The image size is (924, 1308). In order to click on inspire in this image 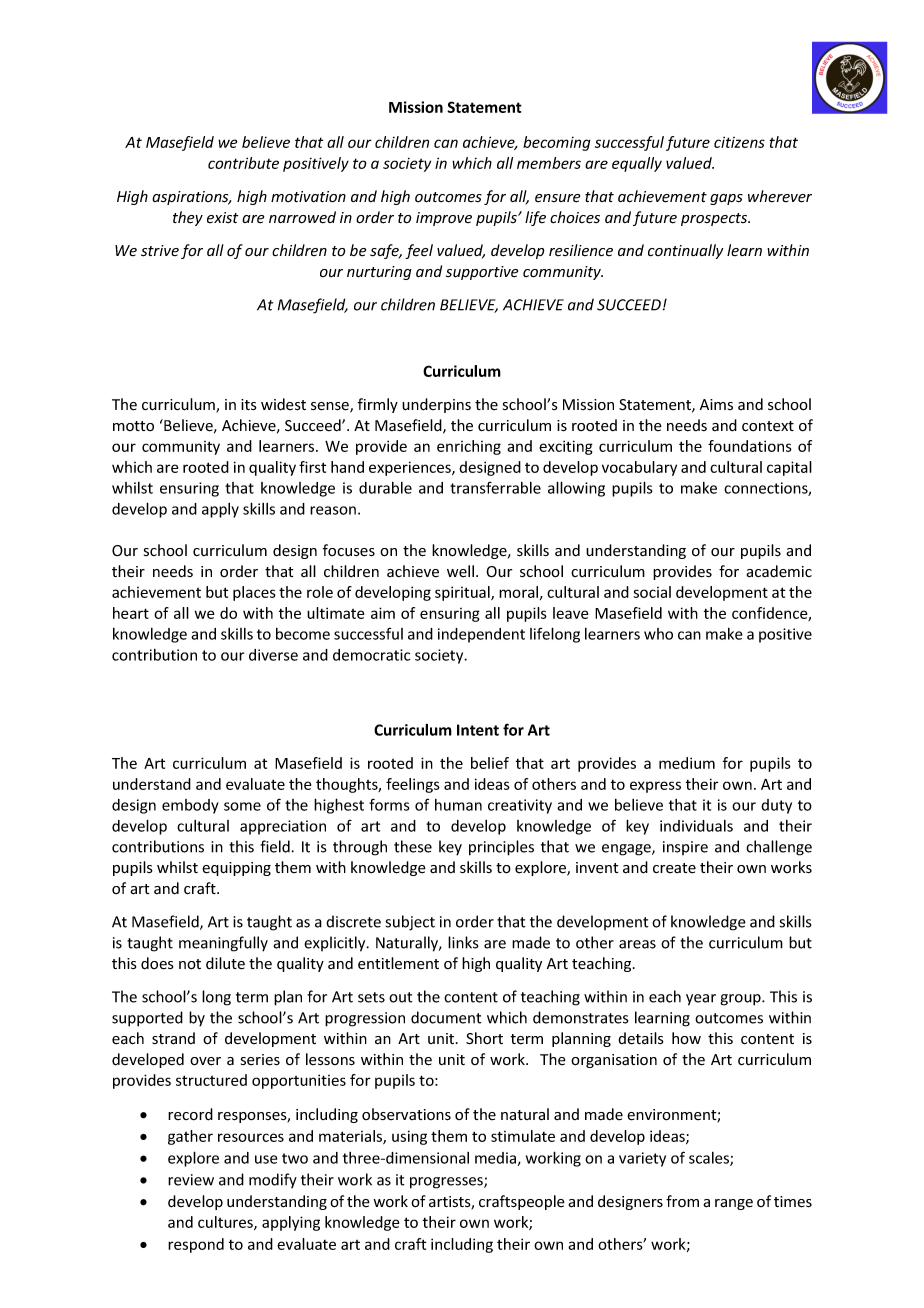, I will do `click(685, 848)`.
